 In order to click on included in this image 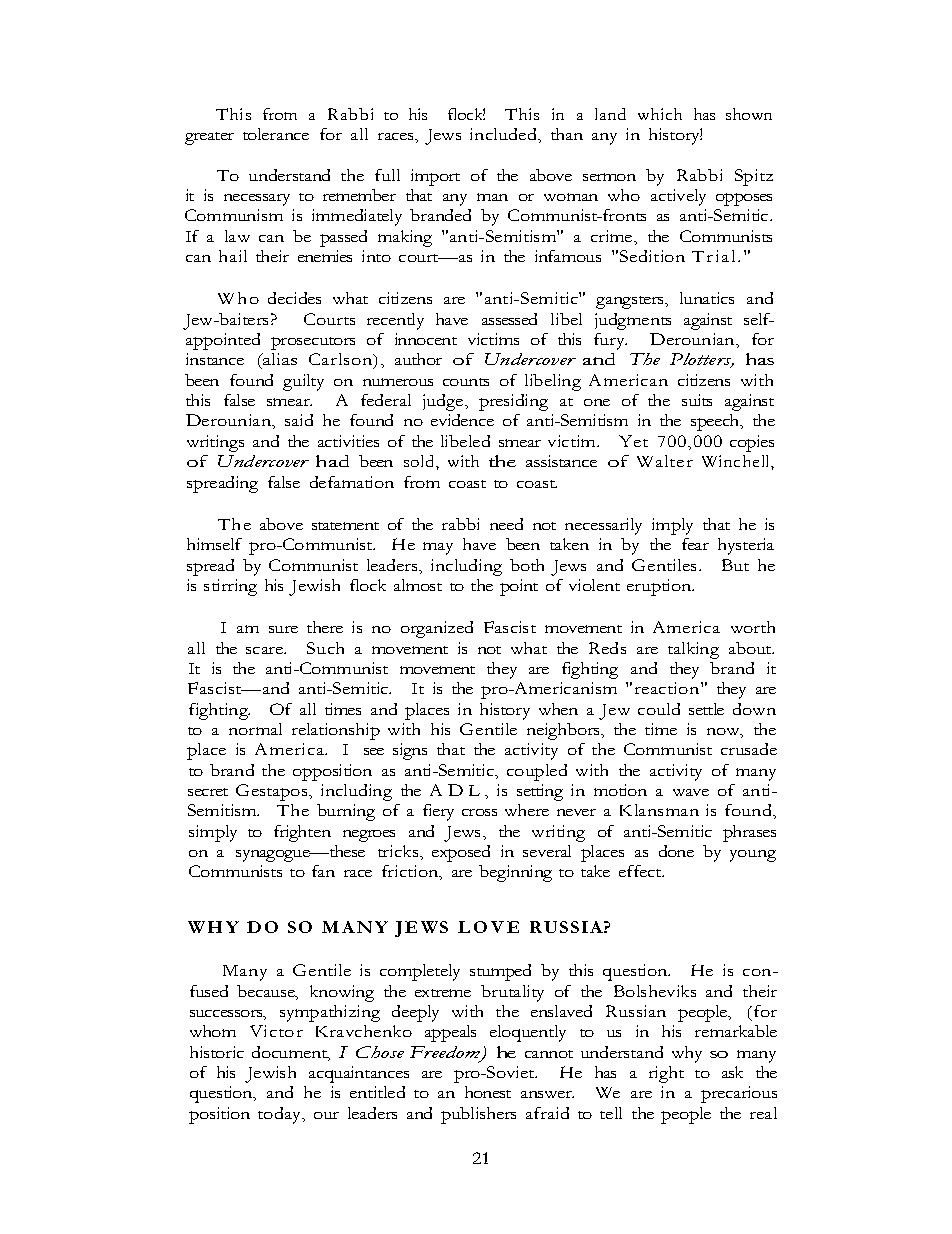, I will do `click(505, 135)`.
